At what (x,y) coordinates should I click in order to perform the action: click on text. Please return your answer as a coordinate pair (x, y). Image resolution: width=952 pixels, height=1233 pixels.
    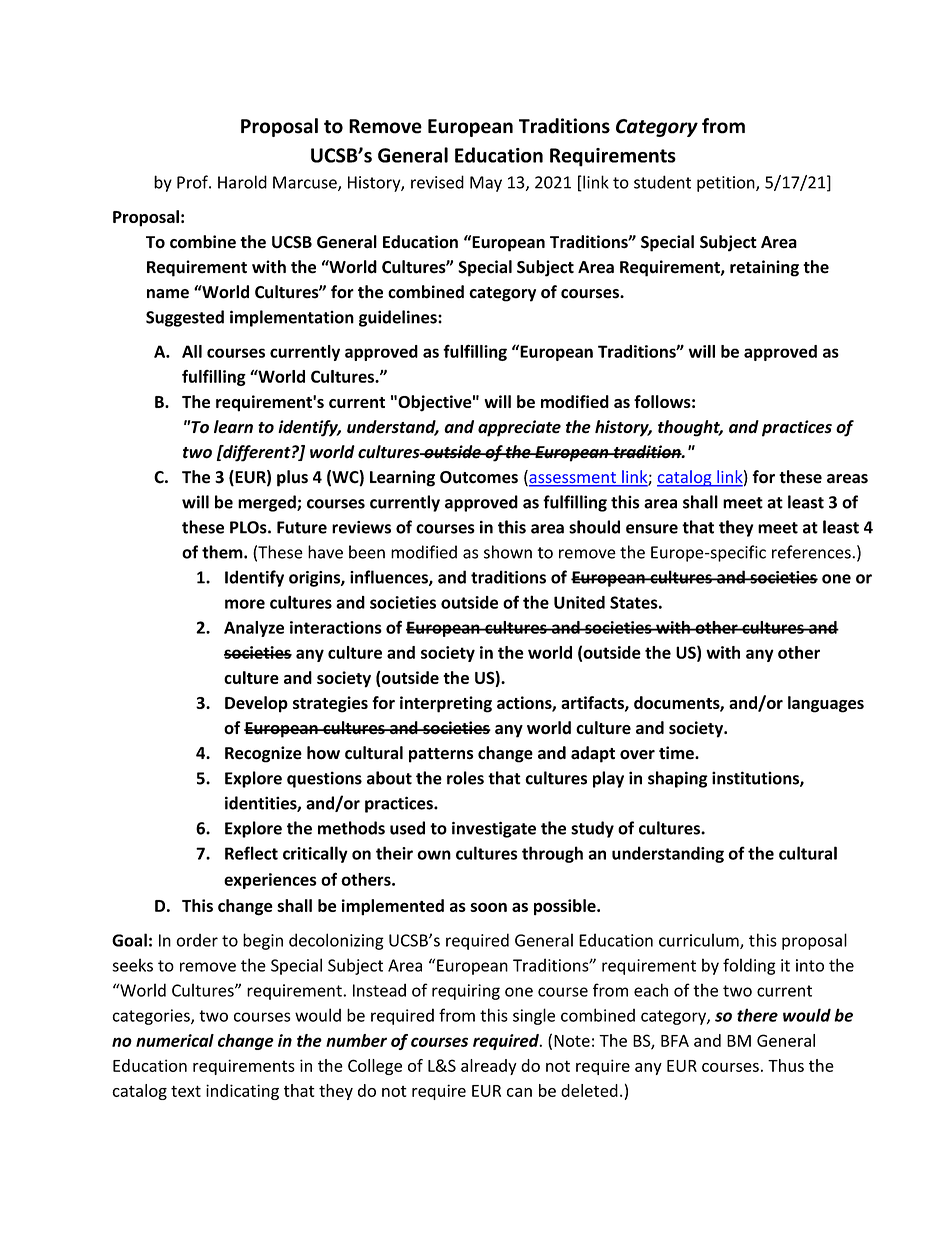
    Looking at the image, I should click on (186, 1091).
